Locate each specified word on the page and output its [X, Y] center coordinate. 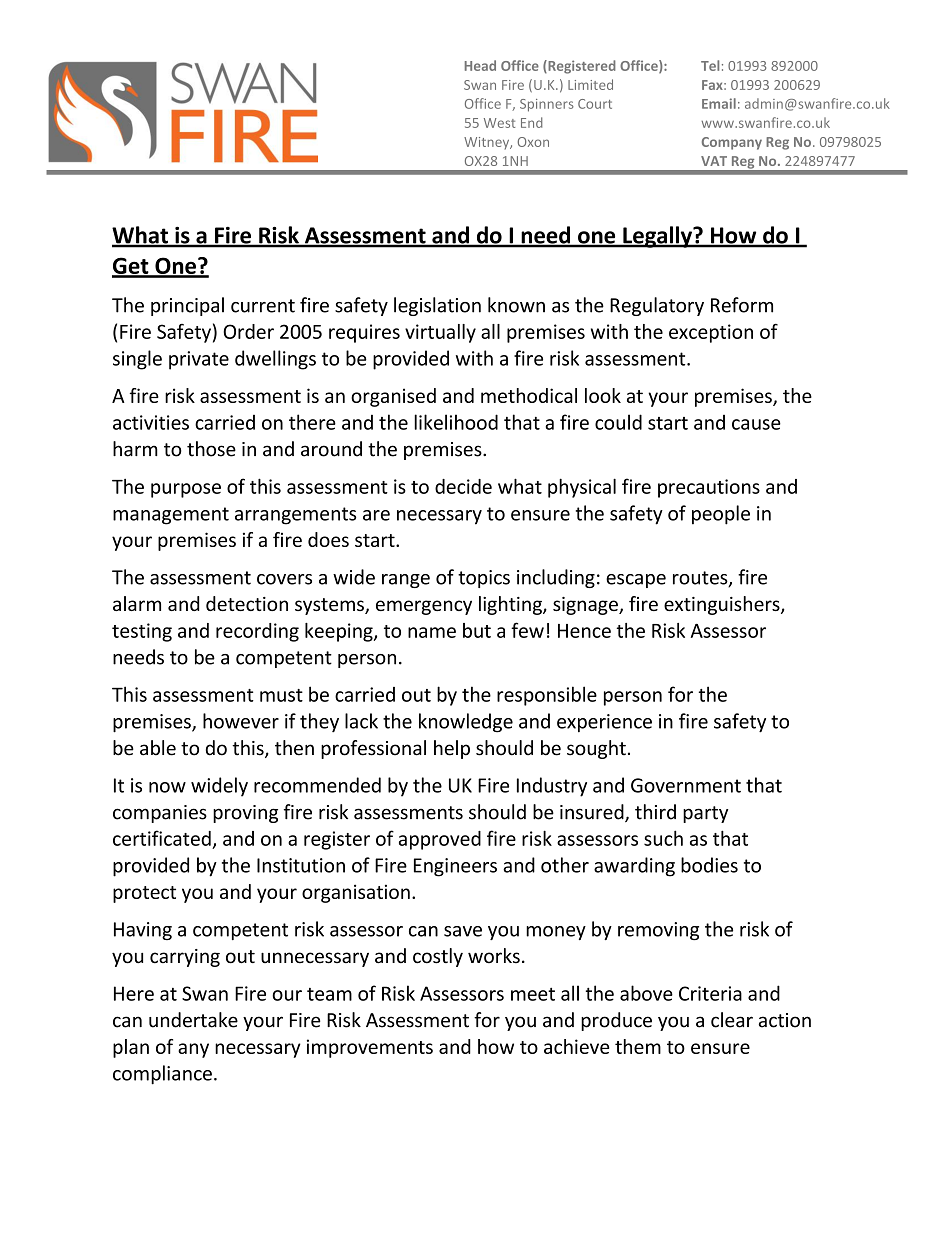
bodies [709, 865]
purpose [186, 490]
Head [480, 65]
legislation [437, 306]
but [477, 630]
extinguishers [723, 605]
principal [187, 306]
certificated [162, 838]
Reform [742, 305]
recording [257, 632]
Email [719, 103]
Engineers [455, 867]
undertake [193, 1020]
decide [463, 486]
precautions [709, 488]
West [499, 123]
